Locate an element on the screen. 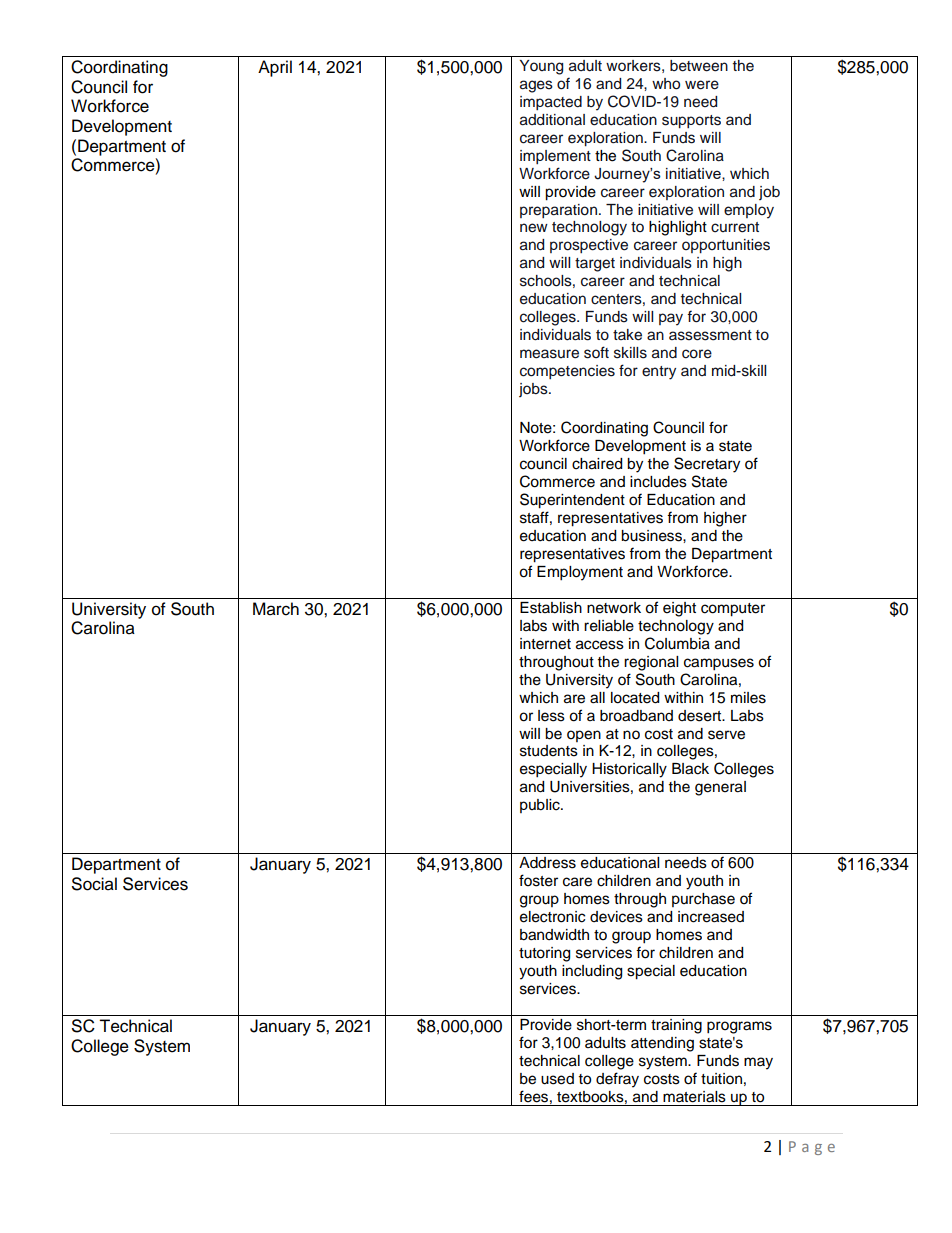 The width and height of the screenshot is (952, 1233). March is located at coordinates (276, 609).
